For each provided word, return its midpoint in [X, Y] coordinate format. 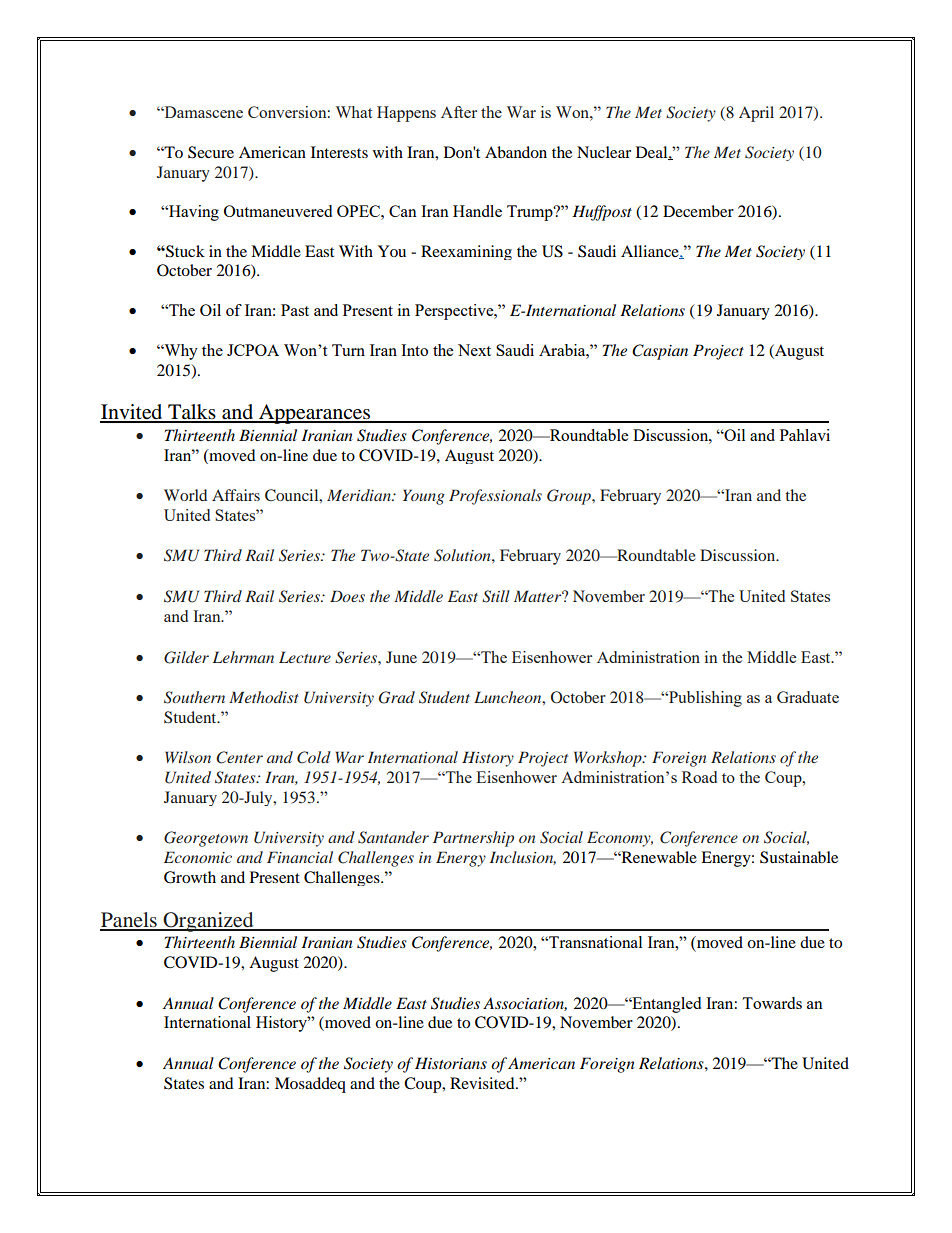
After [459, 112]
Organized [208, 922]
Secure [211, 152]
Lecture [305, 657]
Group [570, 497]
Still [496, 596]
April [756, 114]
